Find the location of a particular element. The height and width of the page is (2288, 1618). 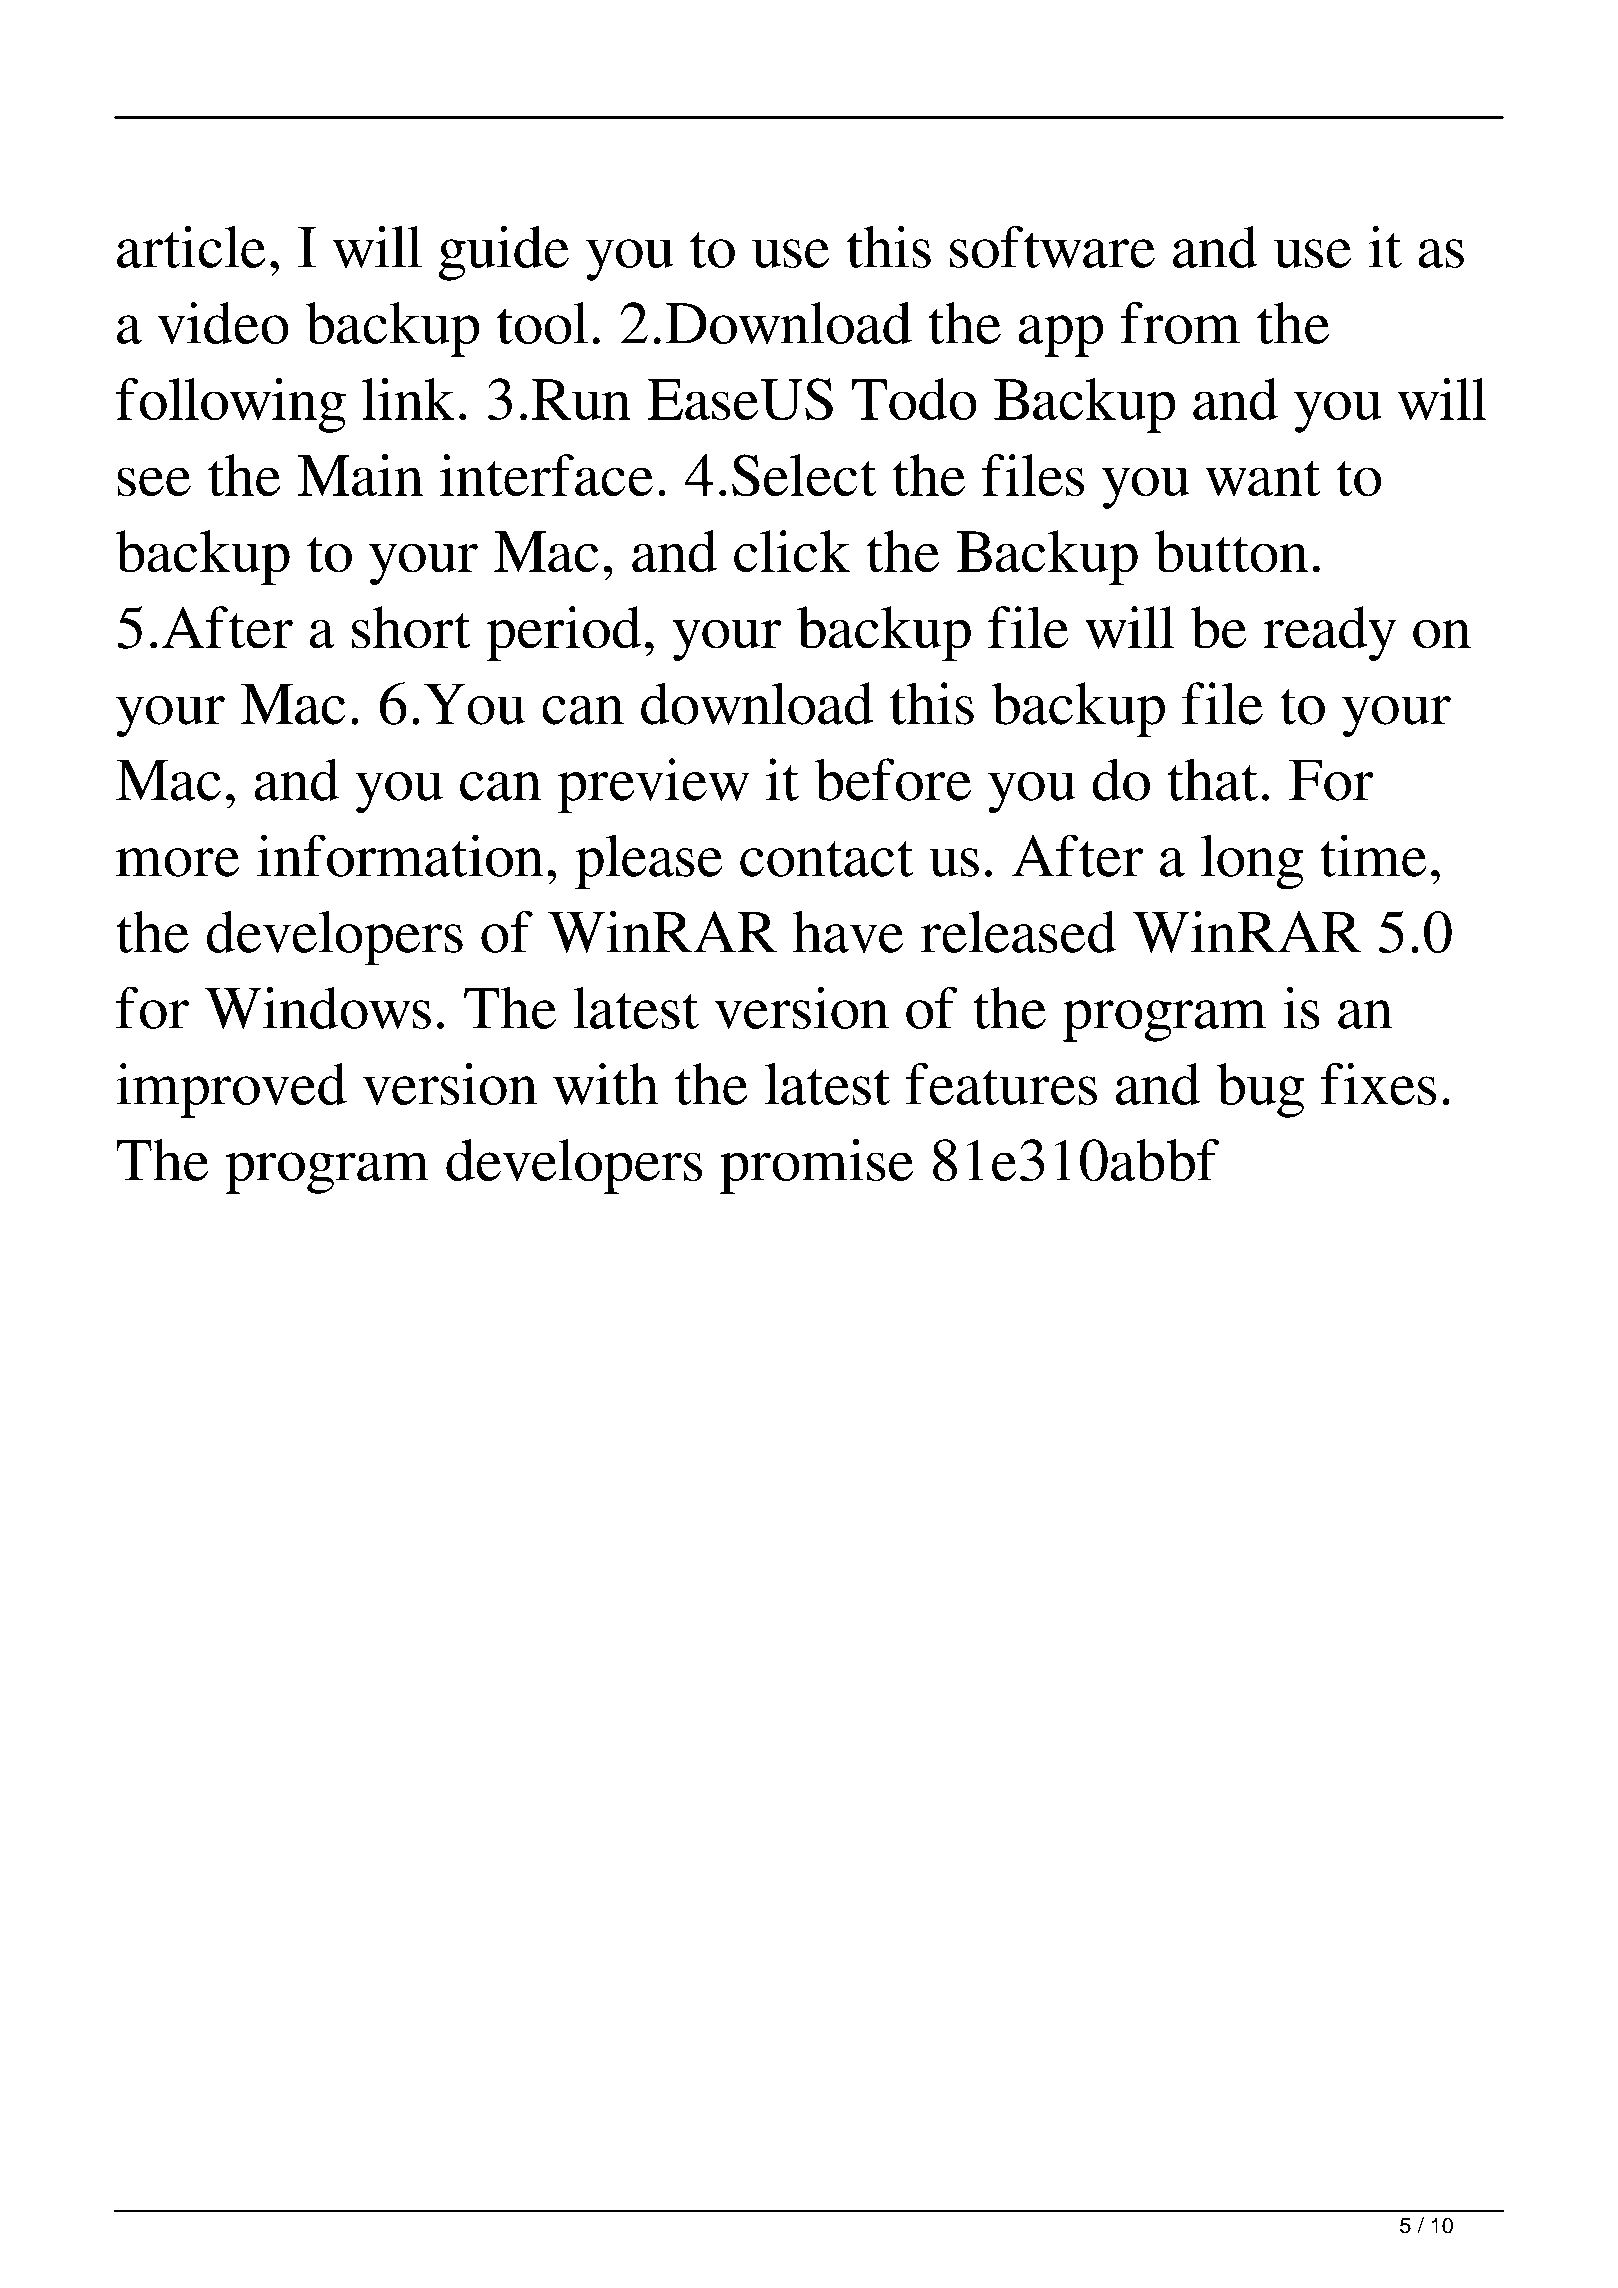

improved is located at coordinates (231, 1090).
